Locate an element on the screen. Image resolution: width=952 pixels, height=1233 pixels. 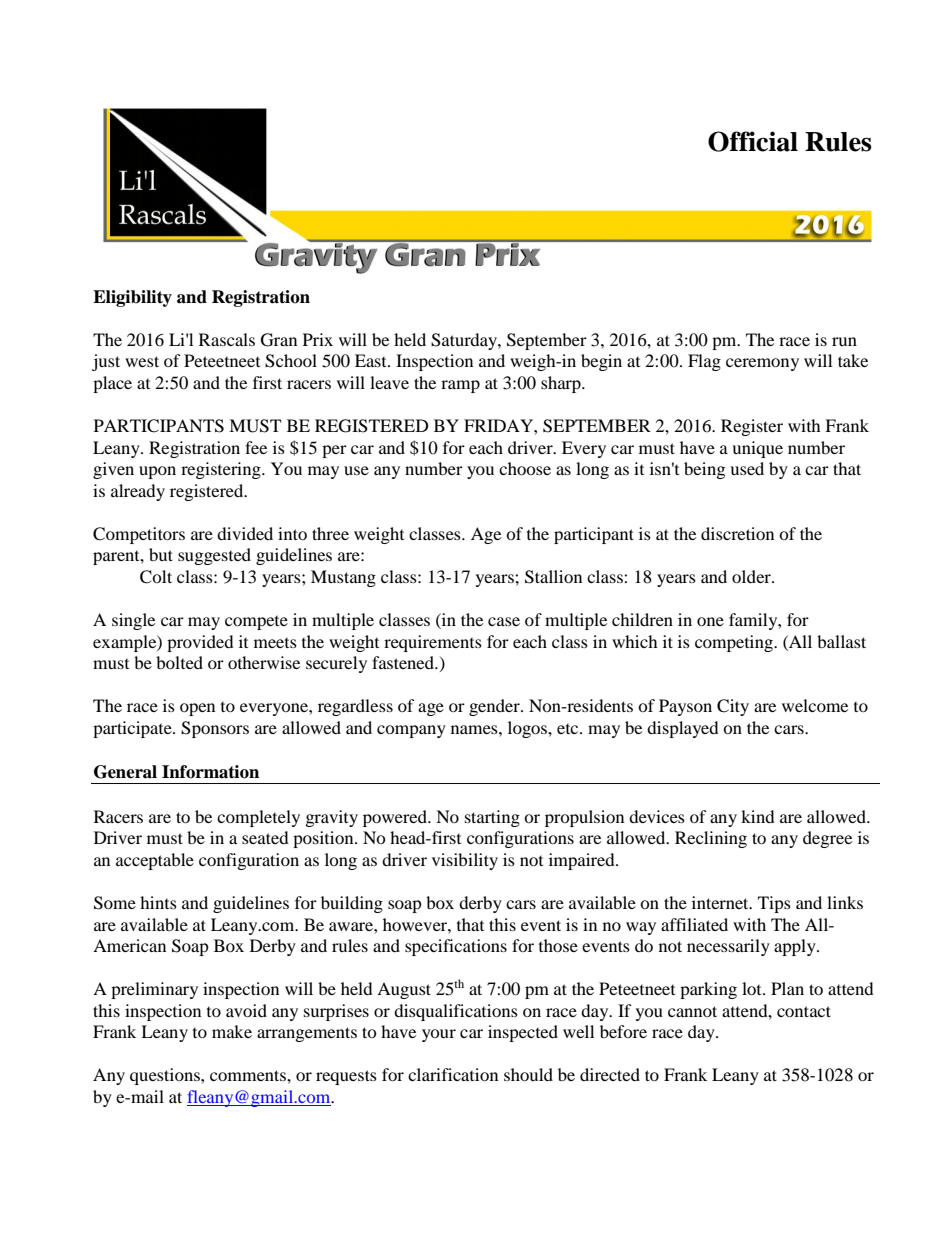
Saturday is located at coordinates (465, 341).
